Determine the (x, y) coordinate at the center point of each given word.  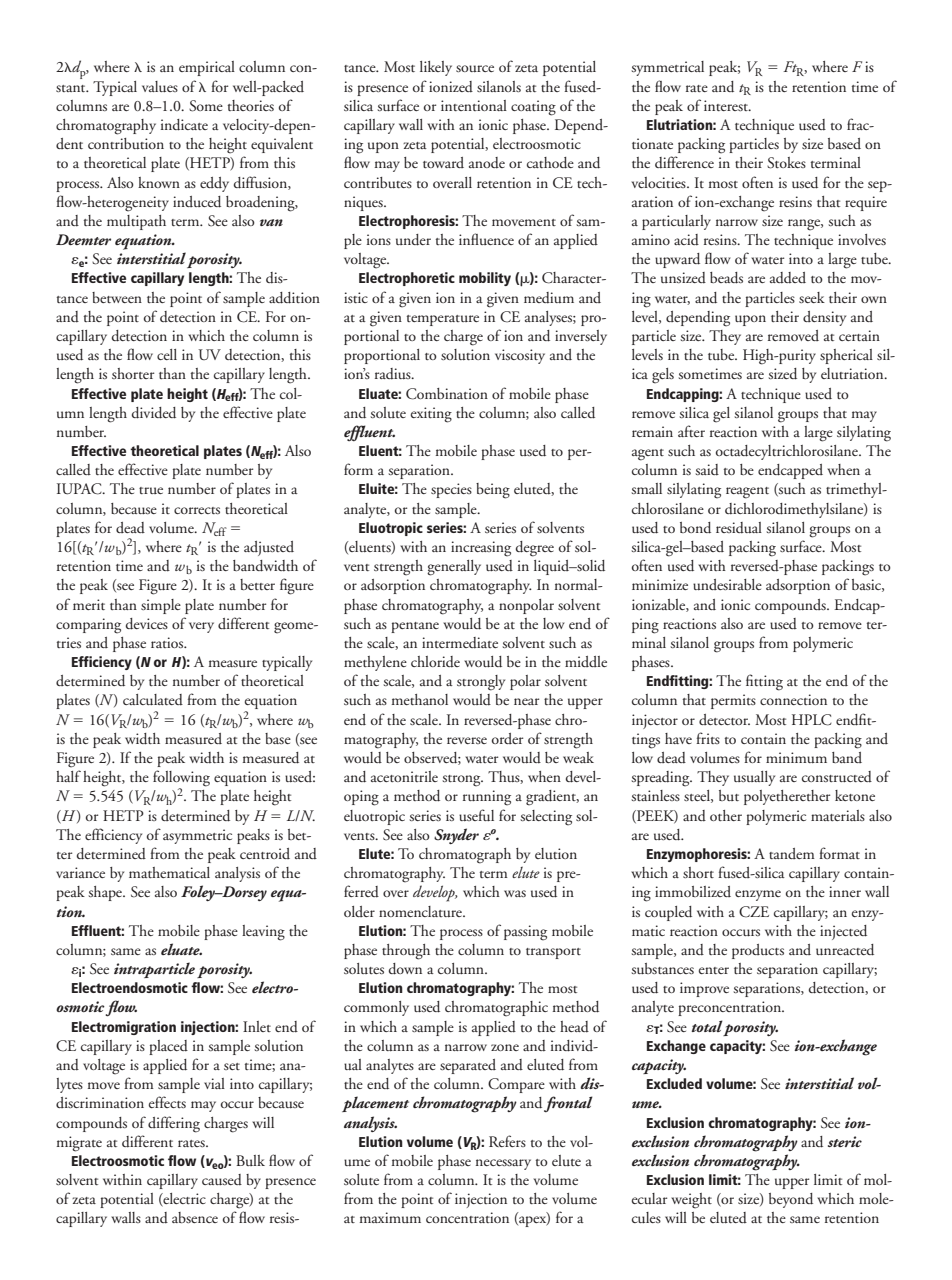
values (160, 86)
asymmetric (197, 836)
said (707, 470)
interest (727, 105)
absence (195, 1217)
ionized (451, 87)
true (151, 490)
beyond (791, 1200)
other (726, 815)
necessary (503, 1164)
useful (476, 815)
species (451, 490)
